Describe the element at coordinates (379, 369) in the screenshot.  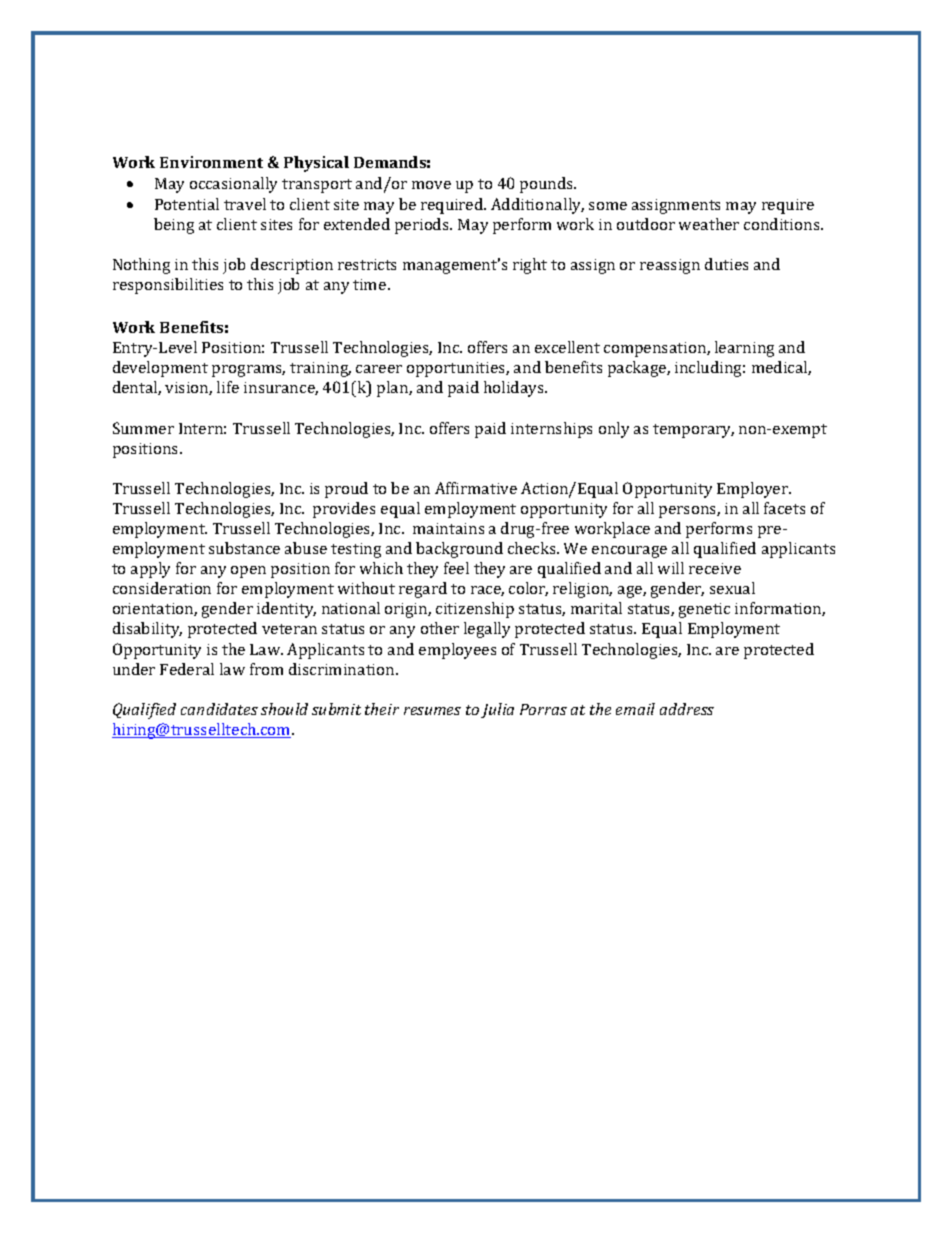
I see `career` at that location.
